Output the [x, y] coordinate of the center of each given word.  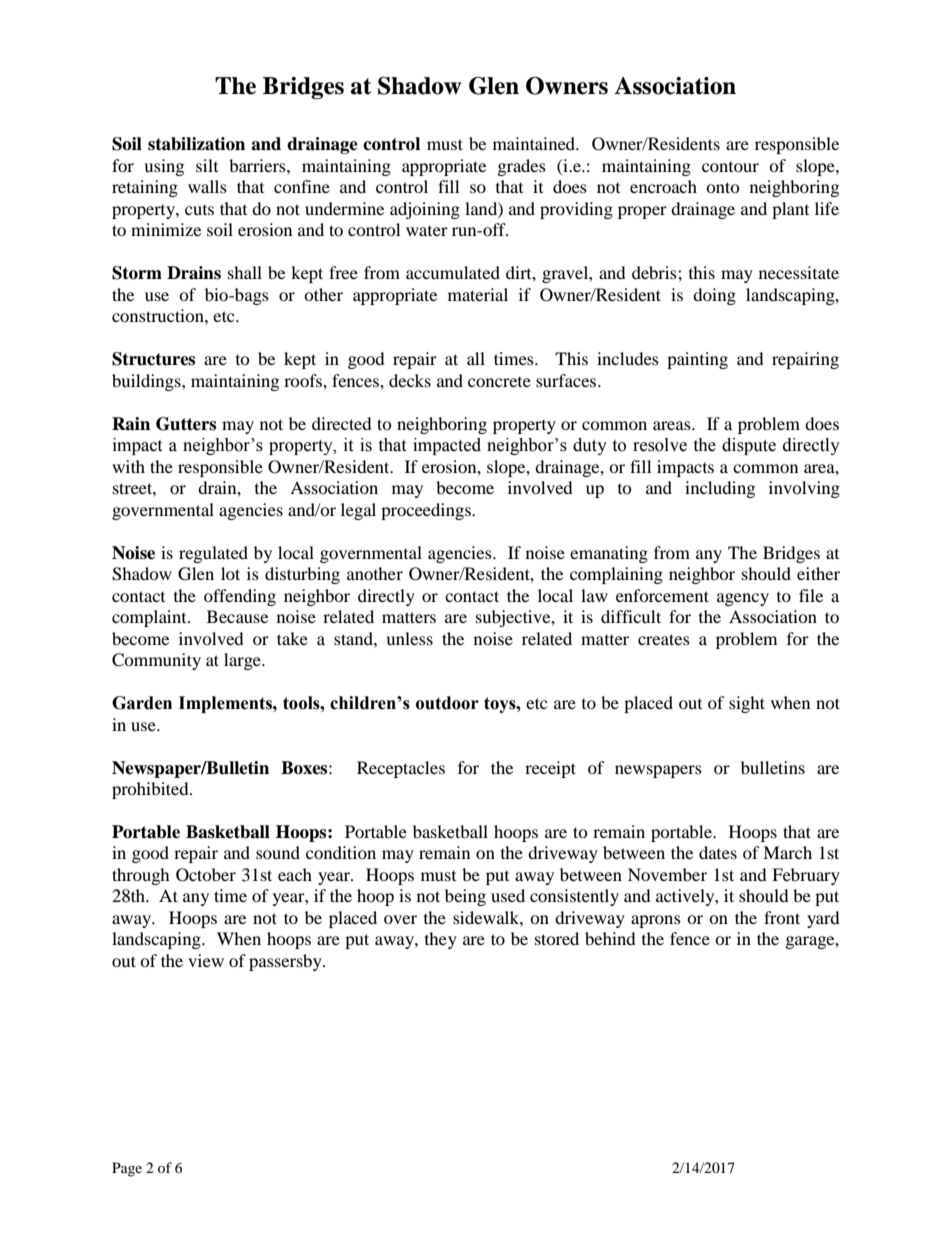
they [441, 940]
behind [610, 938]
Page [127, 1169]
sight [747, 704]
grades [522, 167]
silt [207, 165]
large [243, 661]
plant [790, 210]
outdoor [447, 703]
